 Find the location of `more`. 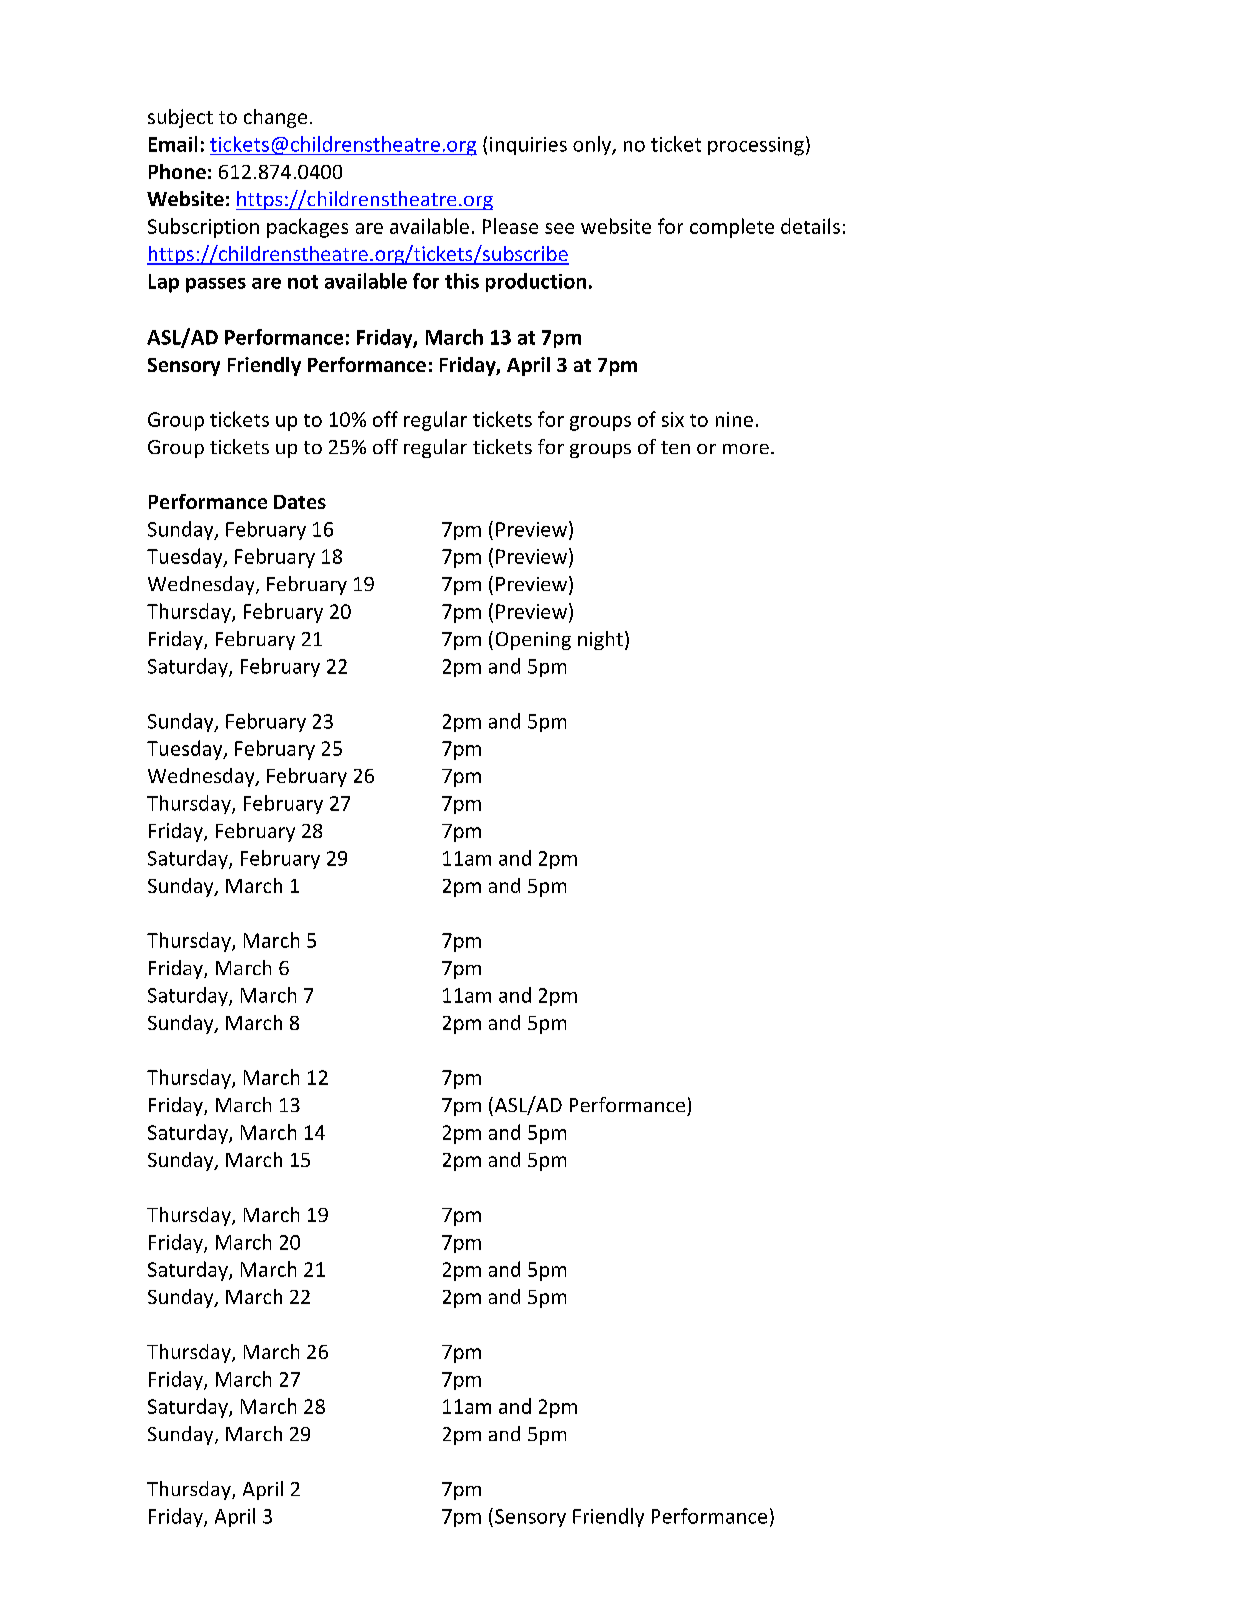

more is located at coordinates (746, 449).
